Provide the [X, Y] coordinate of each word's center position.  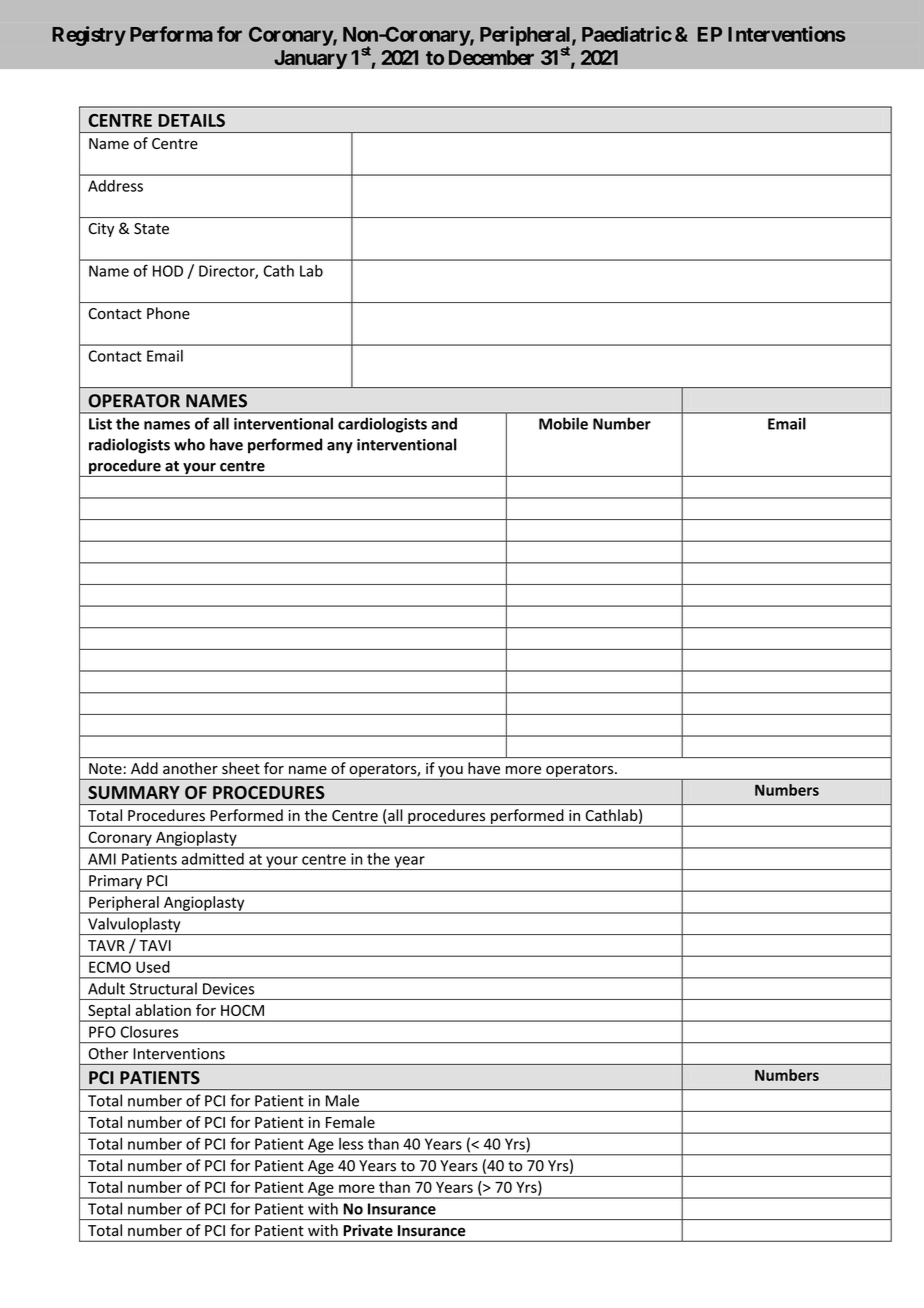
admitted [212, 859]
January [311, 59]
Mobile [563, 423]
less [351, 1144]
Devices [228, 989]
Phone [168, 313]
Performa [171, 34]
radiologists [129, 446]
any [340, 448]
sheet [241, 768]
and [444, 423]
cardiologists [382, 425]
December [491, 57]
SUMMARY [134, 792]
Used [153, 967]
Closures [149, 1032]
